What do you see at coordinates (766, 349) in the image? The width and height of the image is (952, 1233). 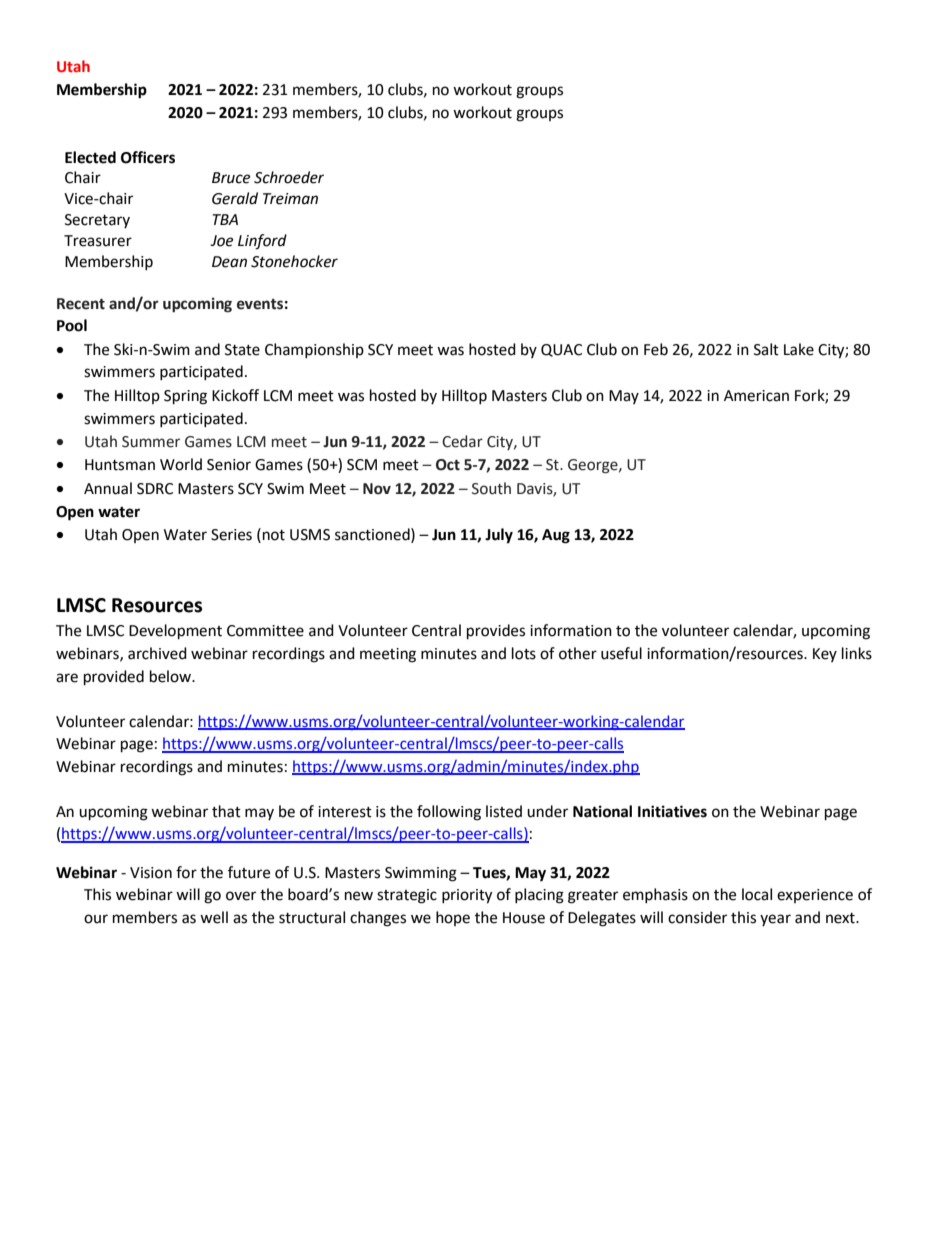 I see `Salt` at bounding box center [766, 349].
